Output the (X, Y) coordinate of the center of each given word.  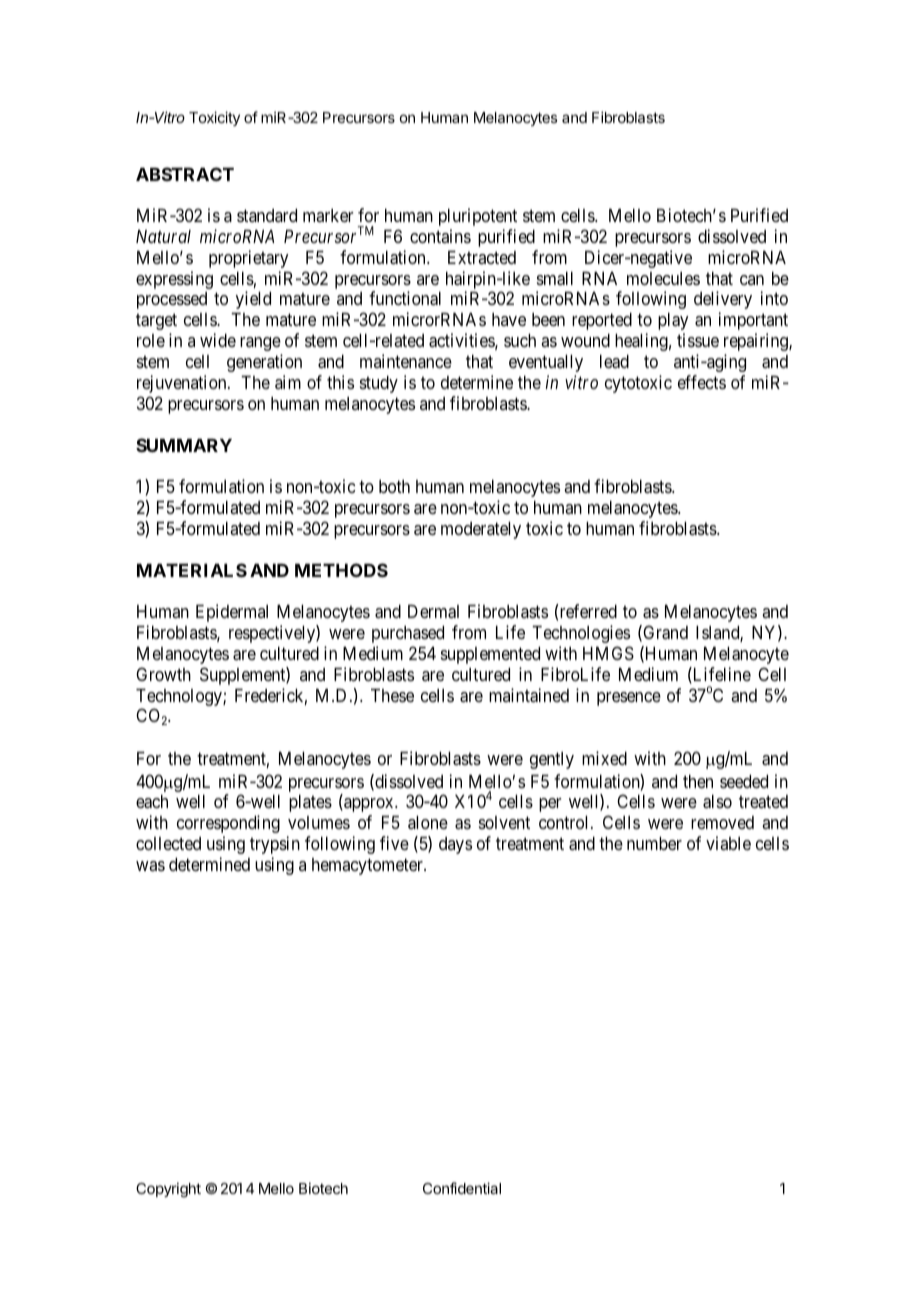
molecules (663, 278)
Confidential (462, 1188)
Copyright (168, 1190)
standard (267, 215)
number (654, 843)
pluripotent (478, 217)
